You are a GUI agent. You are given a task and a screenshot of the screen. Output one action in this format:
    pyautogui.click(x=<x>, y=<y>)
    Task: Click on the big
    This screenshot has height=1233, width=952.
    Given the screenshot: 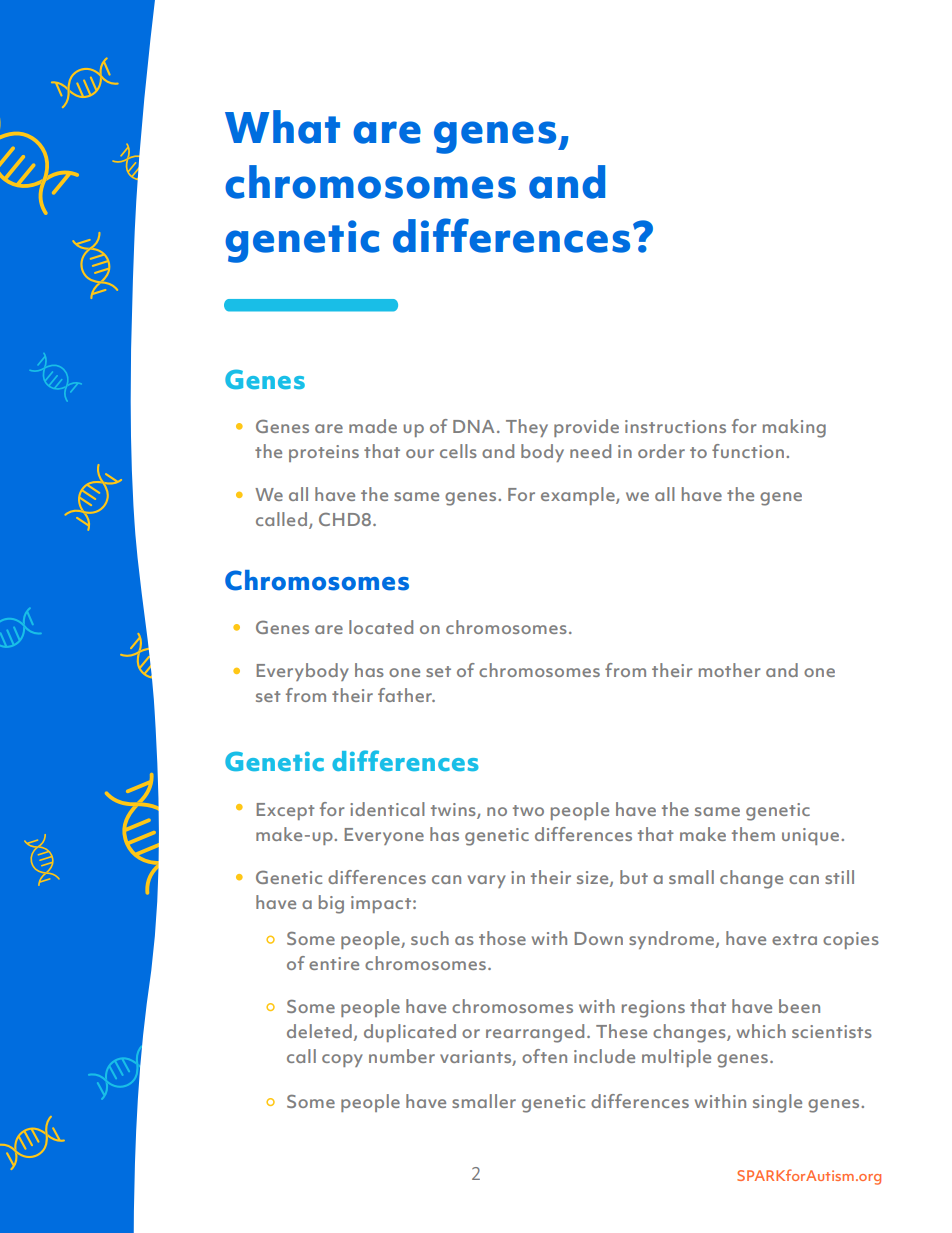 What is the action you would take?
    pyautogui.click(x=331, y=904)
